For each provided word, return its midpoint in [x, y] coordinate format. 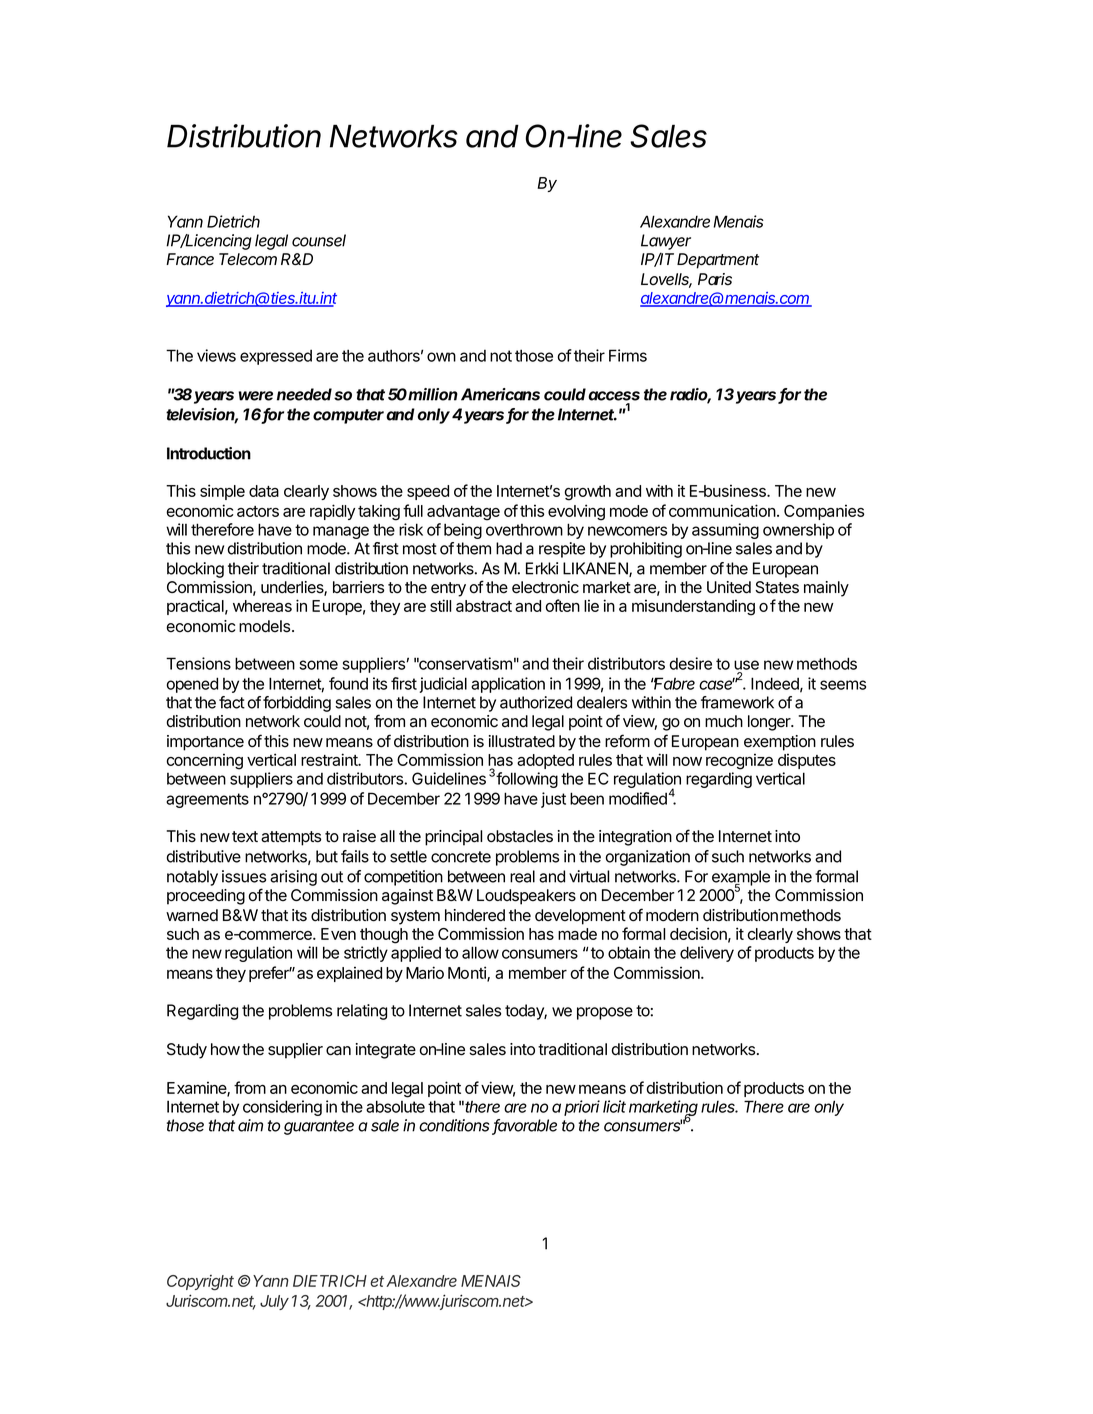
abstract [484, 606]
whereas [262, 606]
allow [480, 952]
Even [338, 934]
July [274, 1302]
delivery [707, 954]
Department [718, 261]
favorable [524, 1126]
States [777, 587]
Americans [500, 394]
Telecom [248, 259]
